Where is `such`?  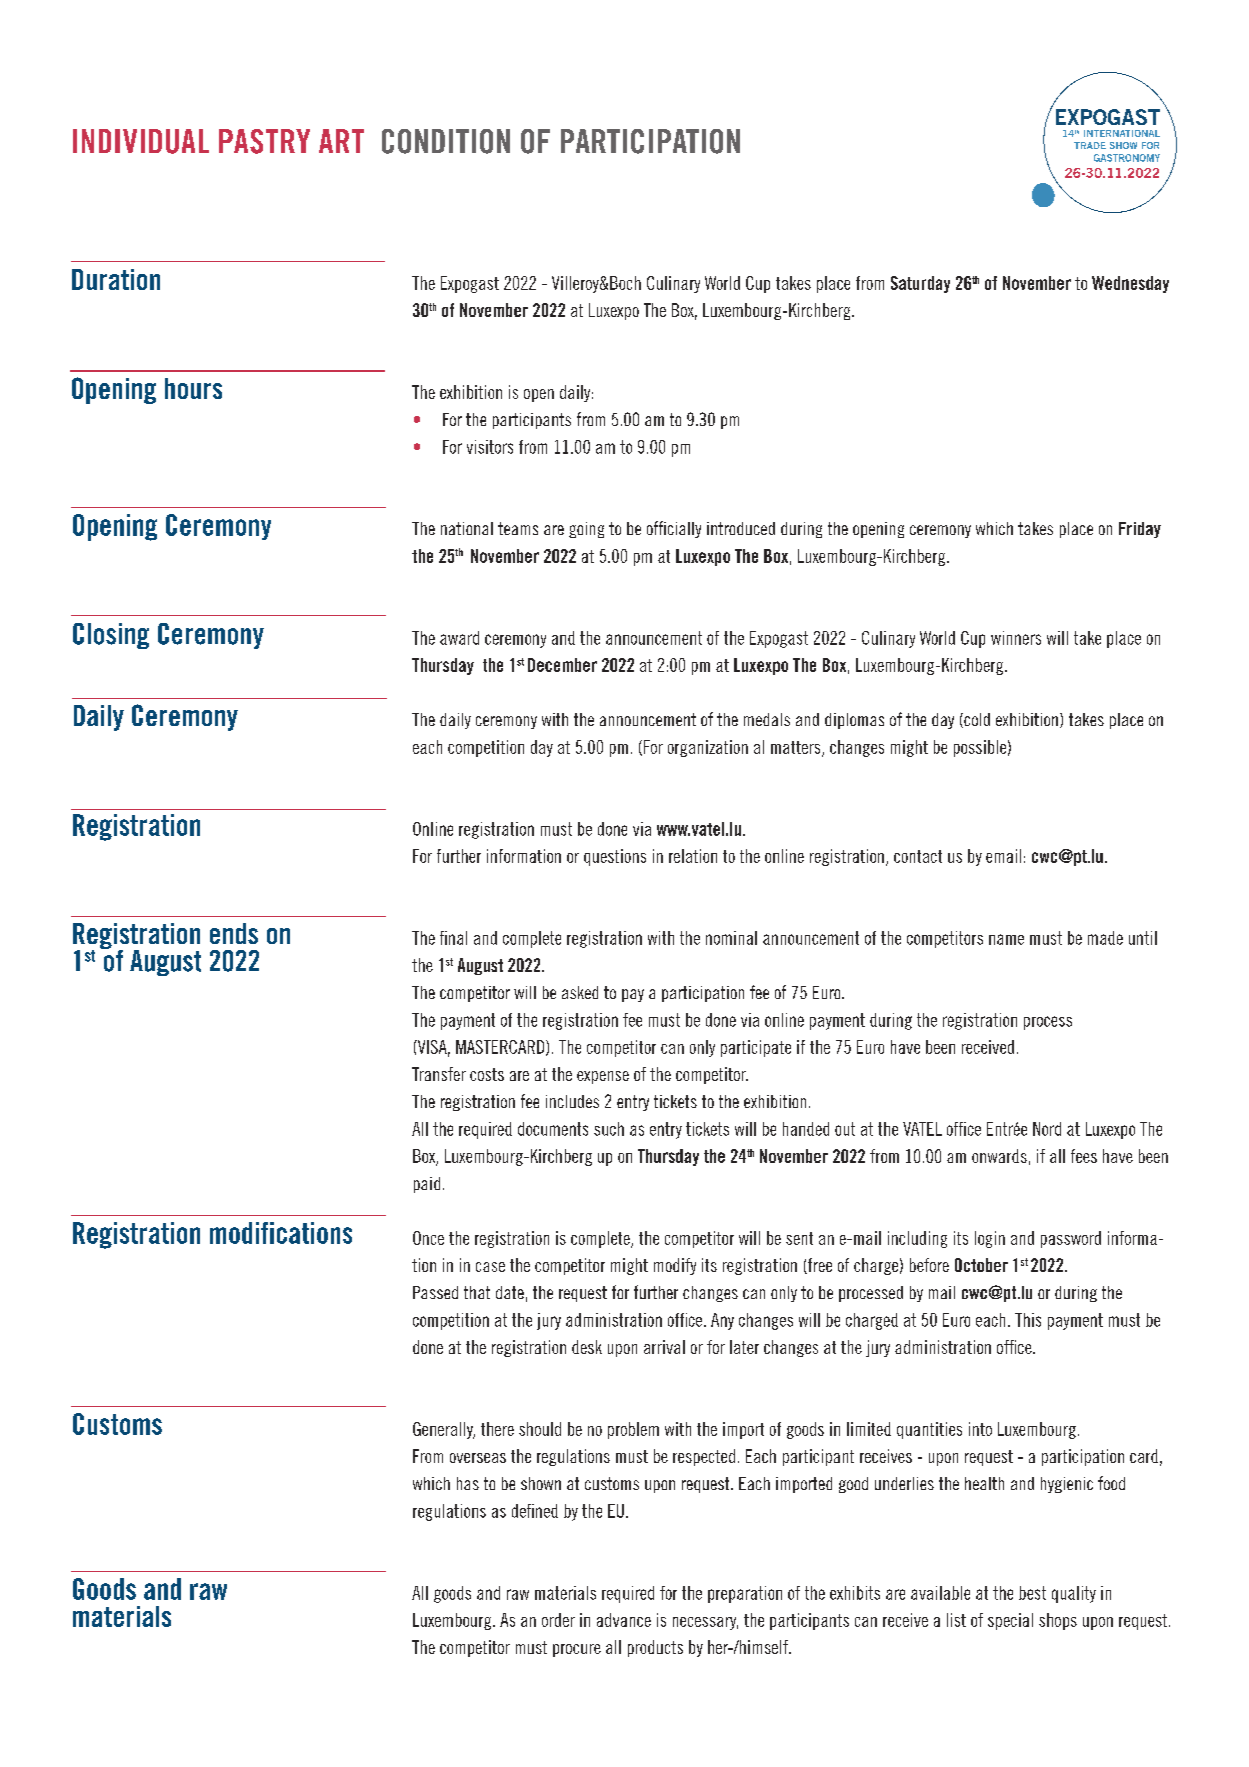
such is located at coordinates (609, 1129).
